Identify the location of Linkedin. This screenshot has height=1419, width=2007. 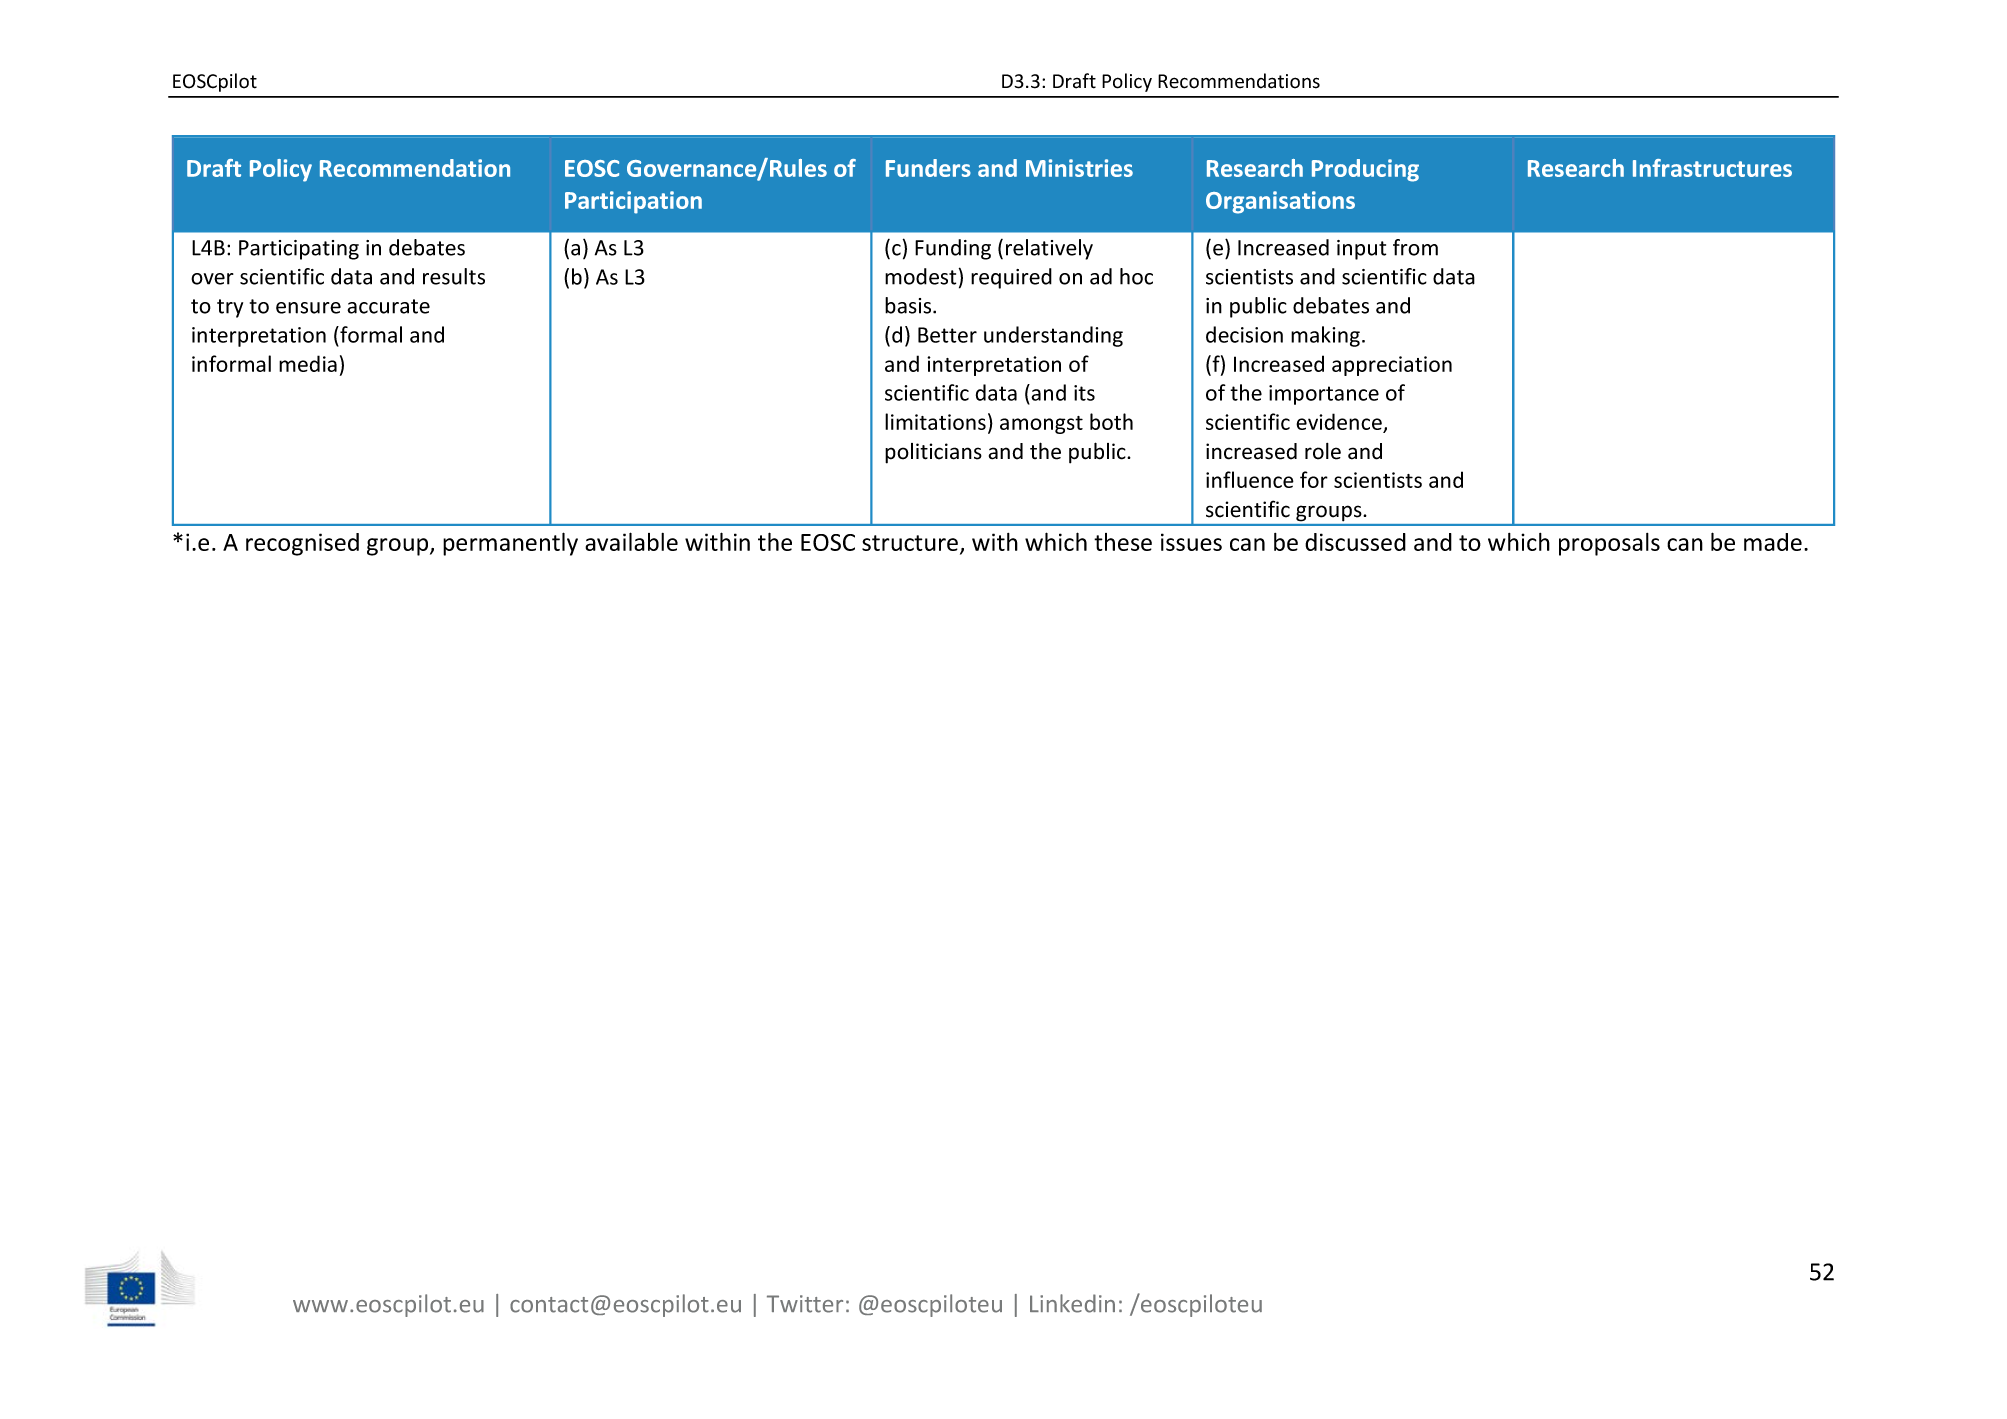
(1072, 1303).
